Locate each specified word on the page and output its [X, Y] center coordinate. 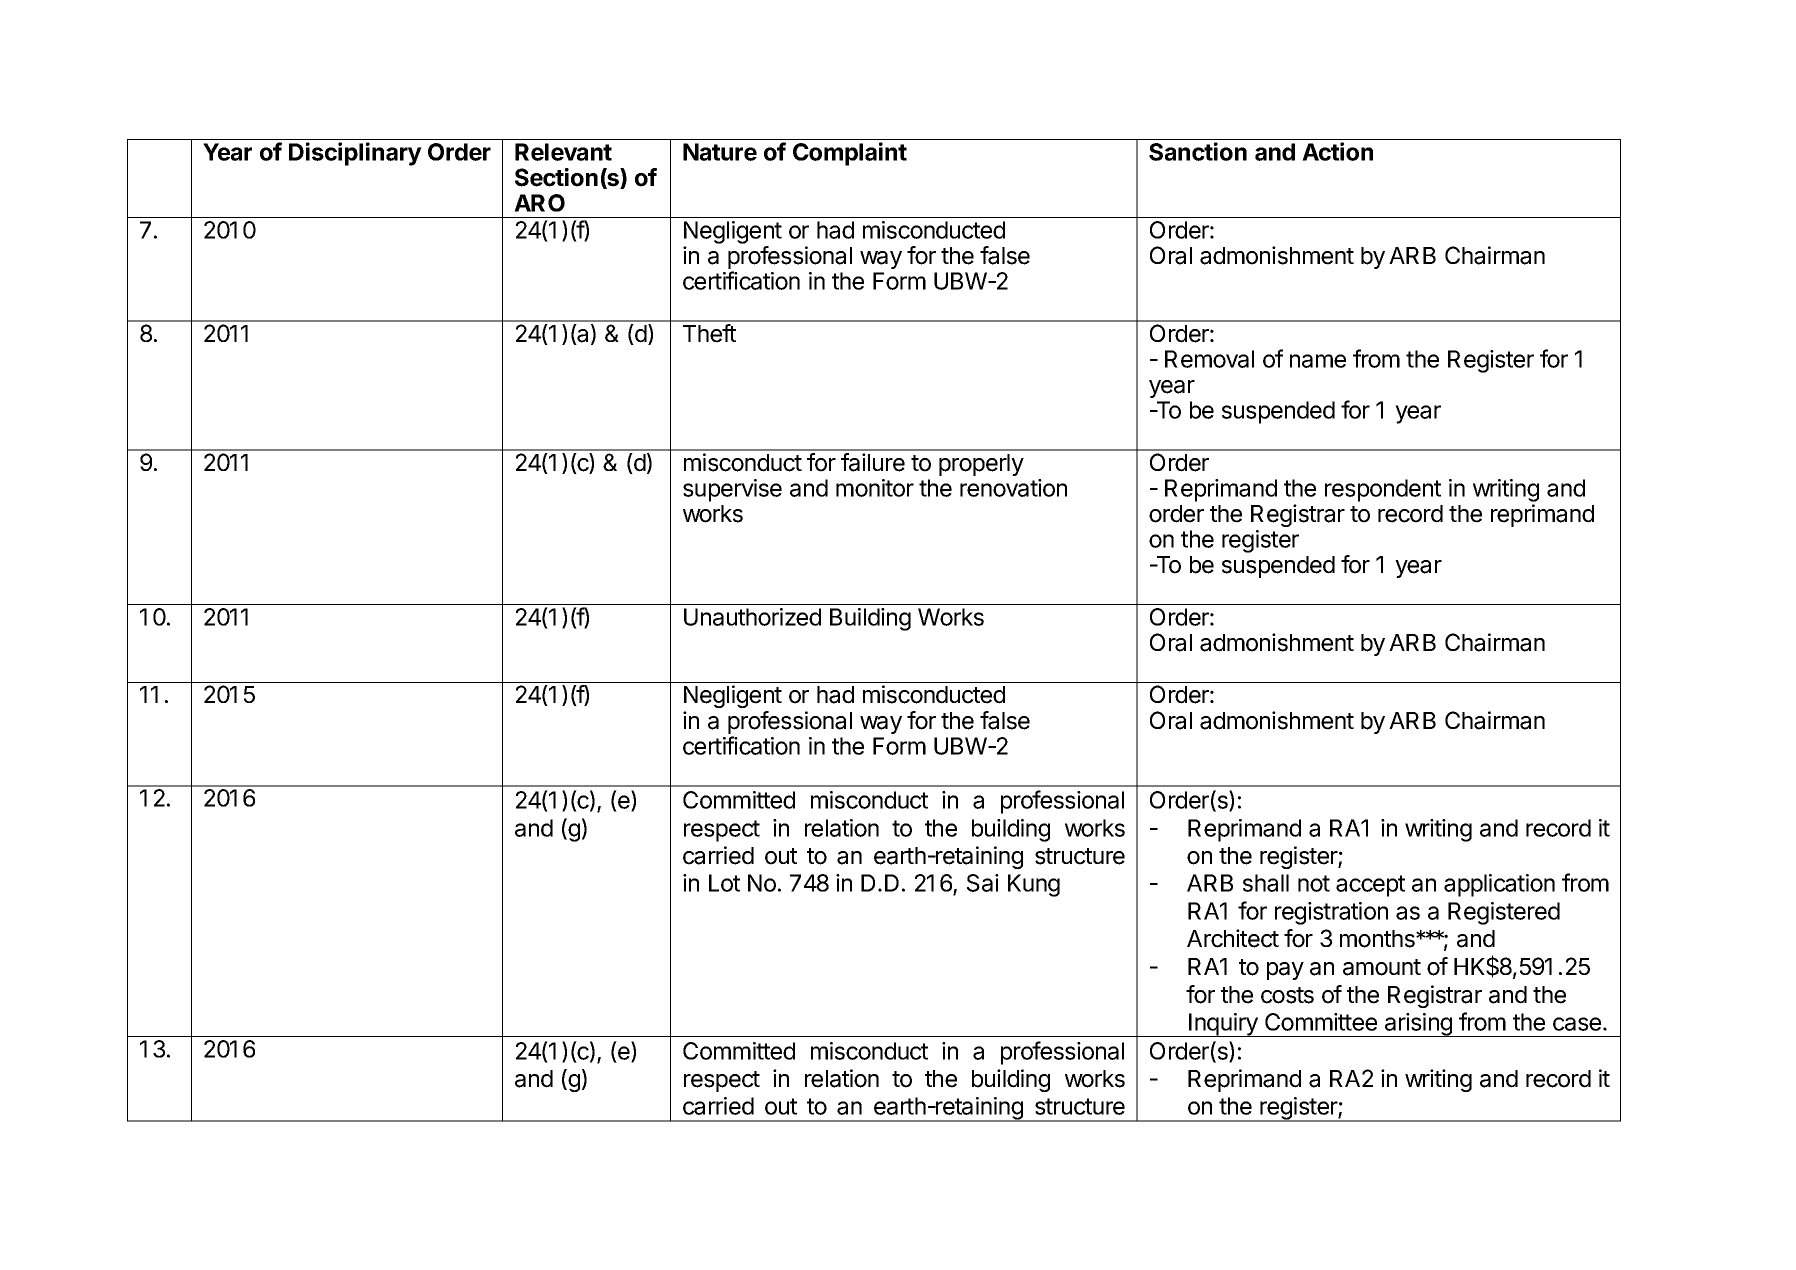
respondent [1383, 490]
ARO [539, 203]
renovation [1013, 488]
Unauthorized [752, 617]
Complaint [850, 154]
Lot [724, 883]
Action [1337, 151]
